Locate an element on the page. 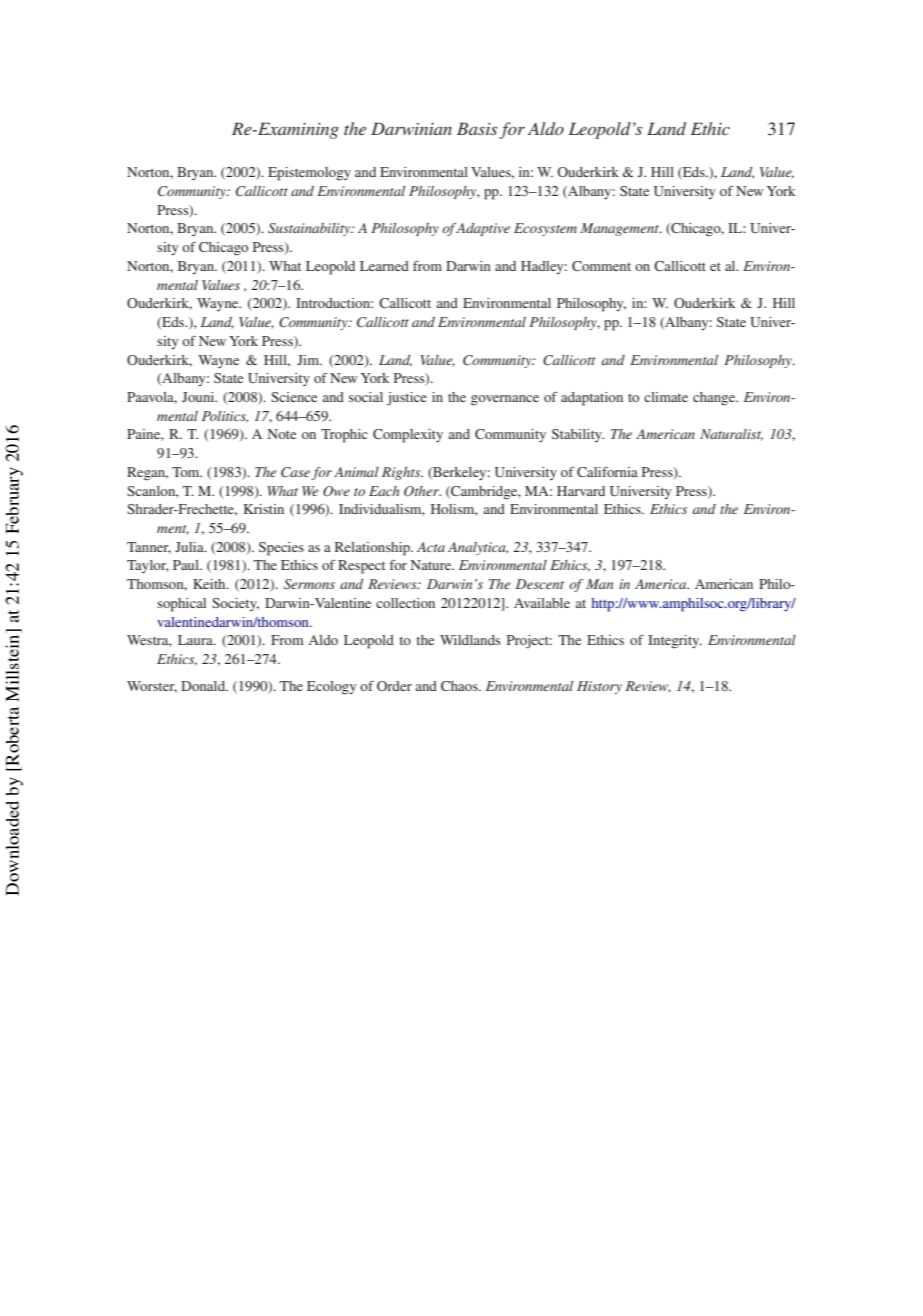  Kristin is located at coordinates (264, 509).
